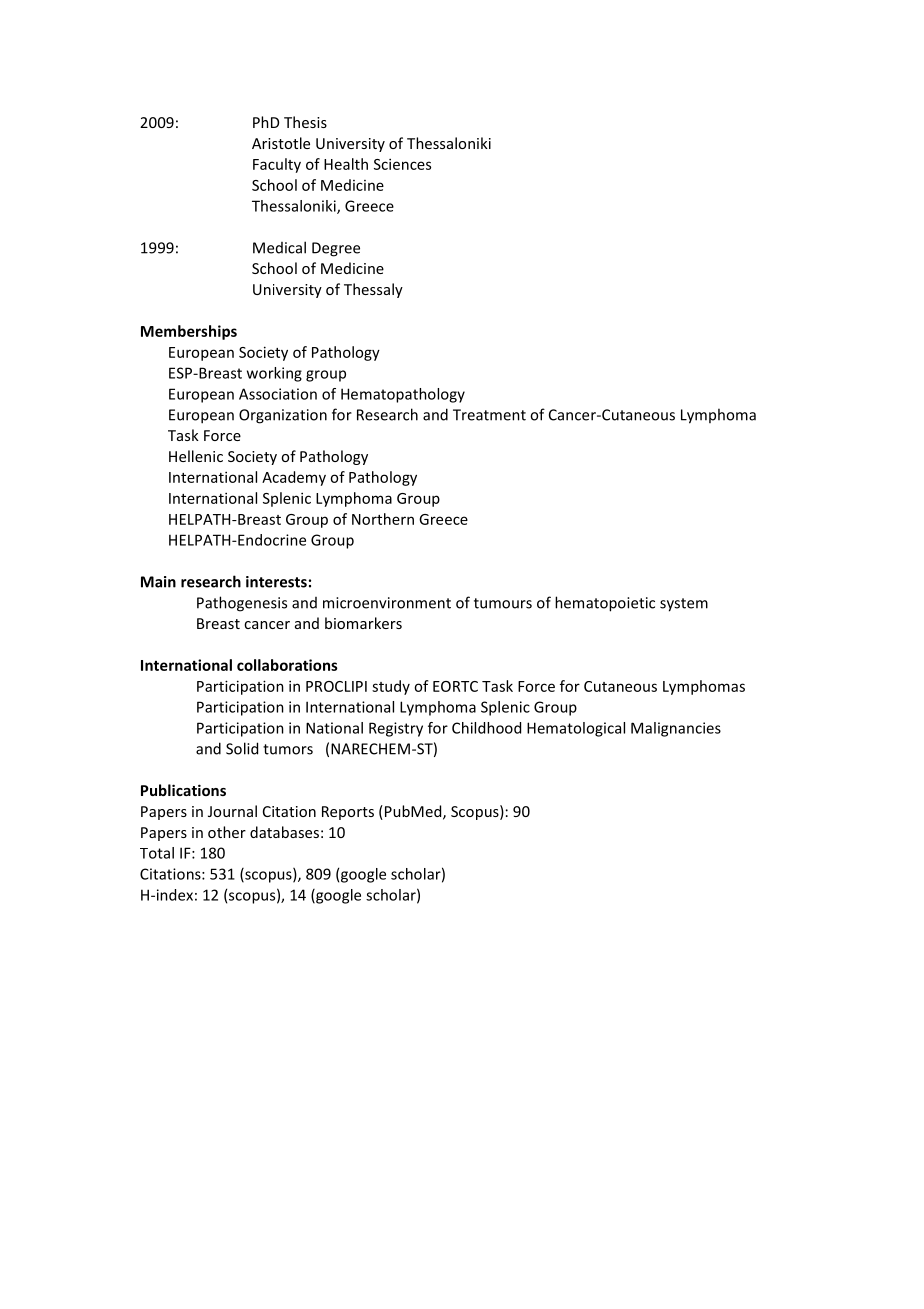 The width and height of the page is (924, 1309). What do you see at coordinates (346, 164) in the page?
I see `Health` at bounding box center [346, 164].
